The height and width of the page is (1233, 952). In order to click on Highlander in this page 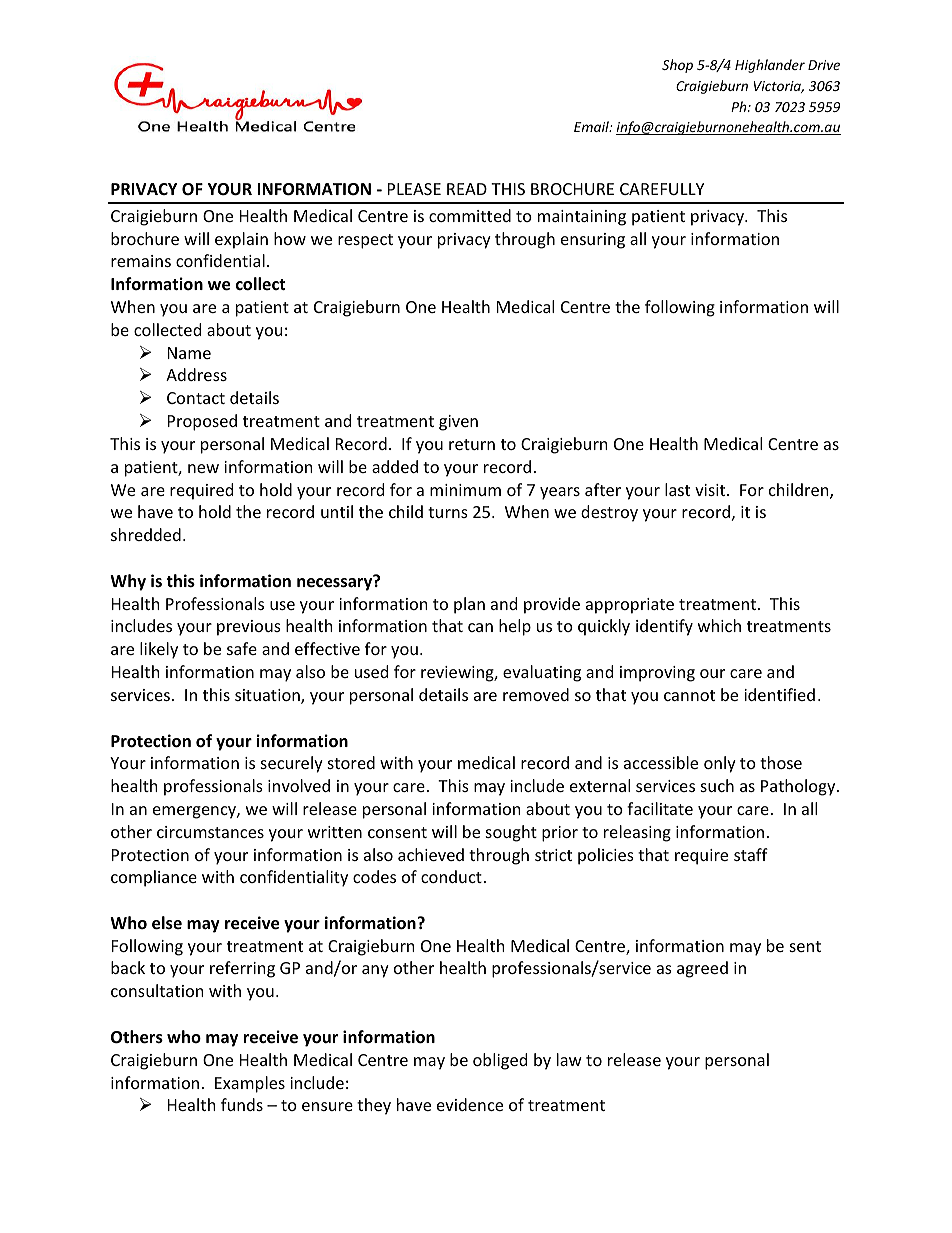, I will do `click(770, 66)`.
